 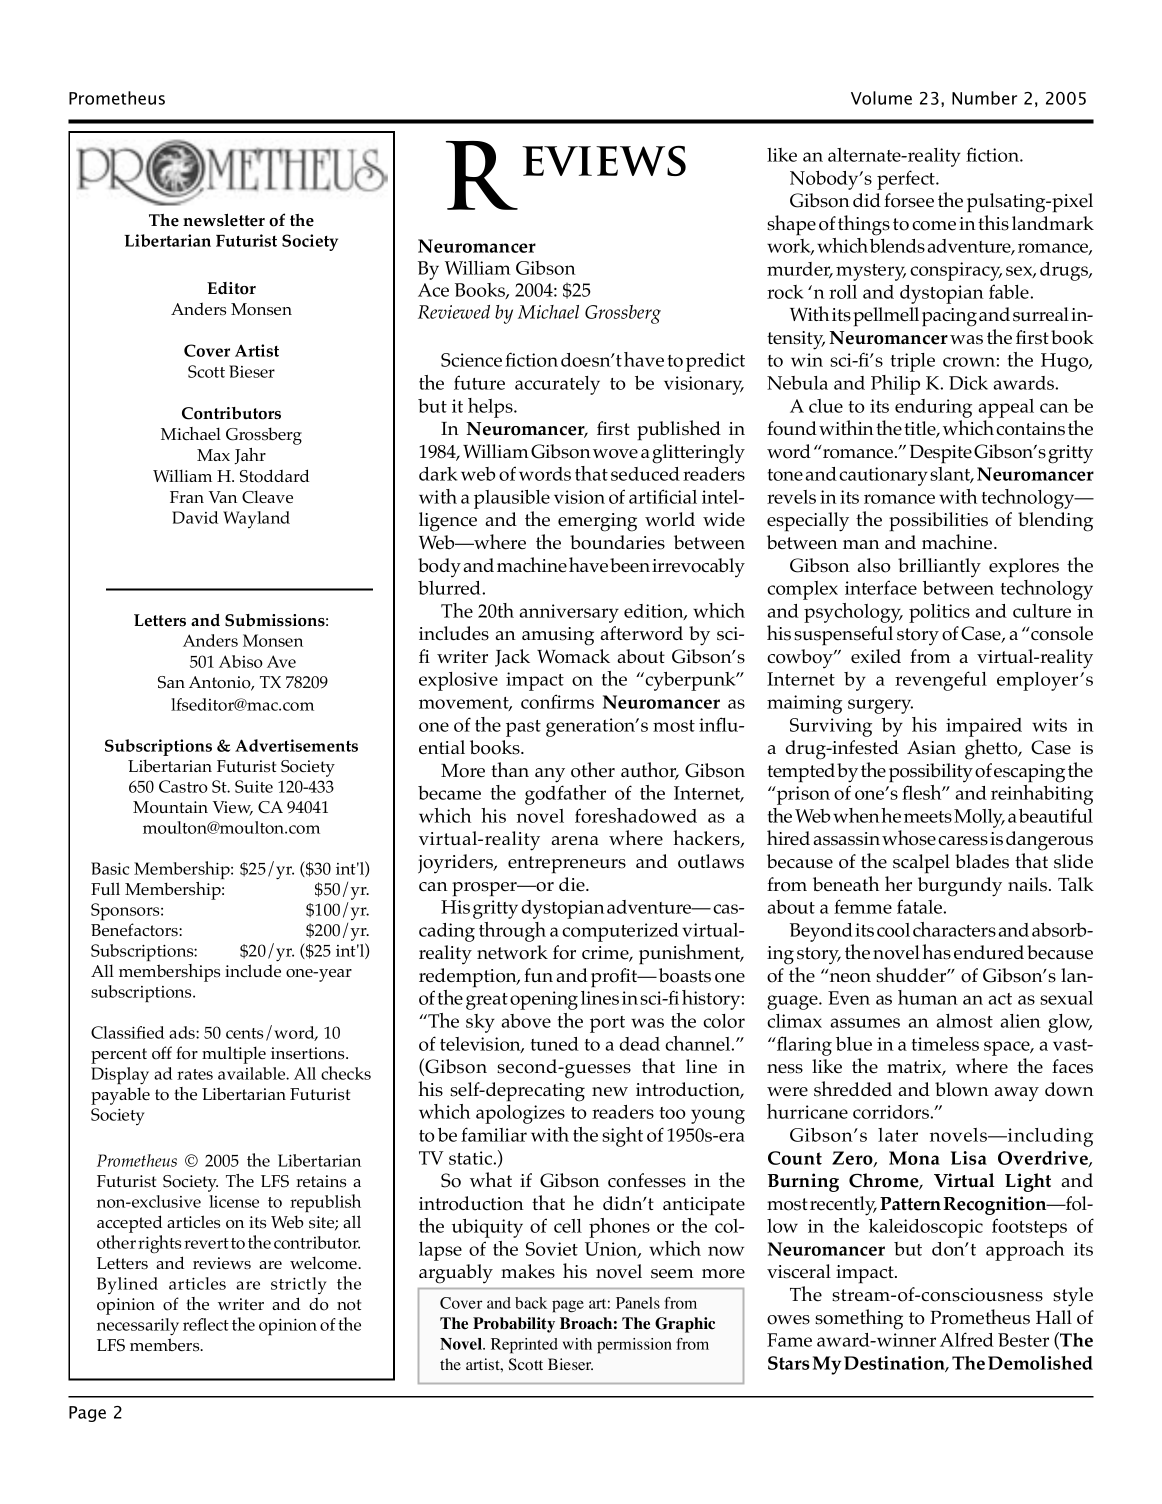 What do you see at coordinates (634, 1346) in the screenshot?
I see `permission` at bounding box center [634, 1346].
